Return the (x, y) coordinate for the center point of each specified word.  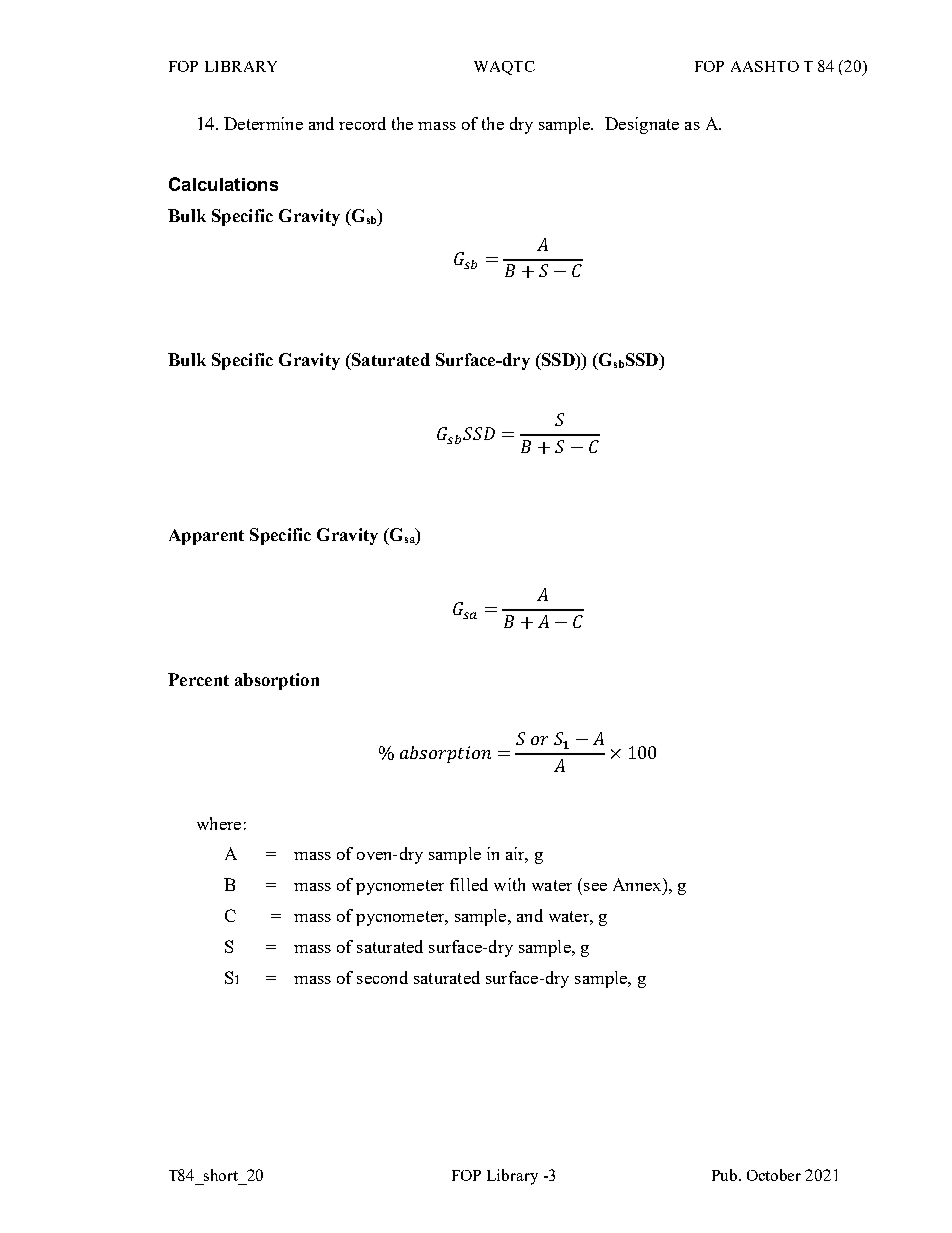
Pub (726, 1175)
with (509, 884)
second (382, 977)
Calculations (223, 184)
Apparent (206, 537)
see (595, 887)
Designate (642, 125)
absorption (277, 681)
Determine (263, 123)
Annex (638, 884)
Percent (198, 679)
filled (469, 884)
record (362, 123)
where (219, 823)
